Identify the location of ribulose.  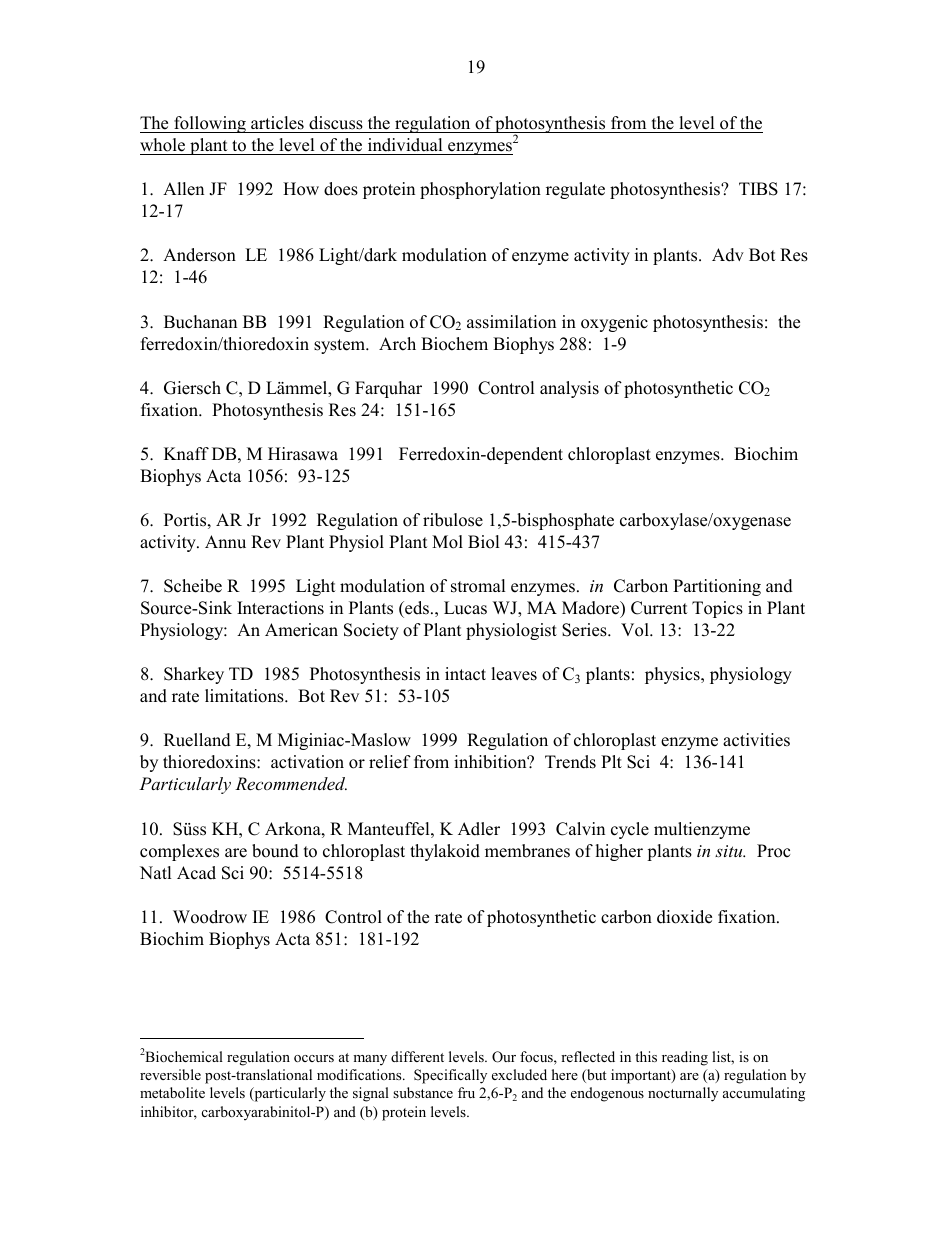
(453, 520).
